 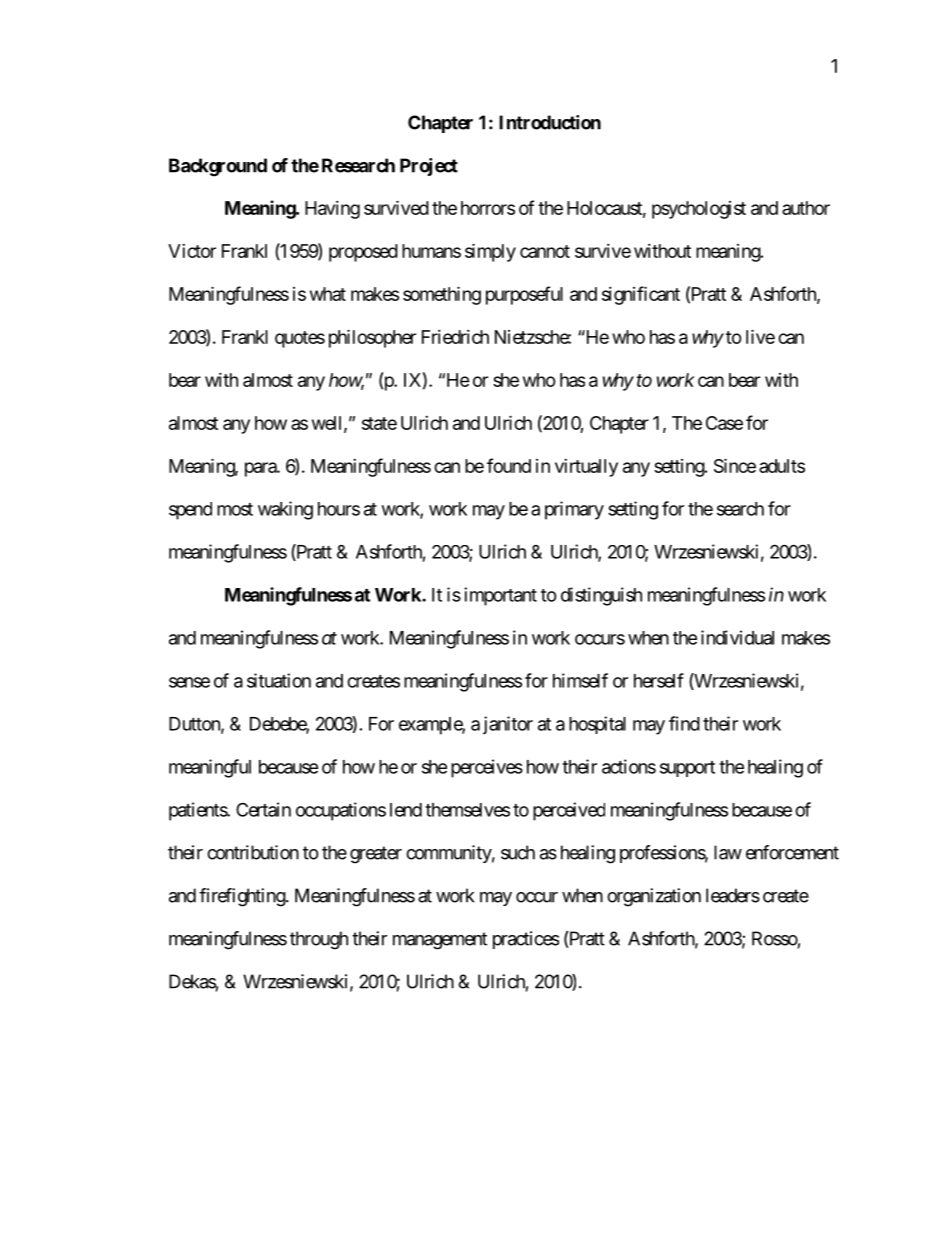 I want to click on management, so click(x=440, y=941).
